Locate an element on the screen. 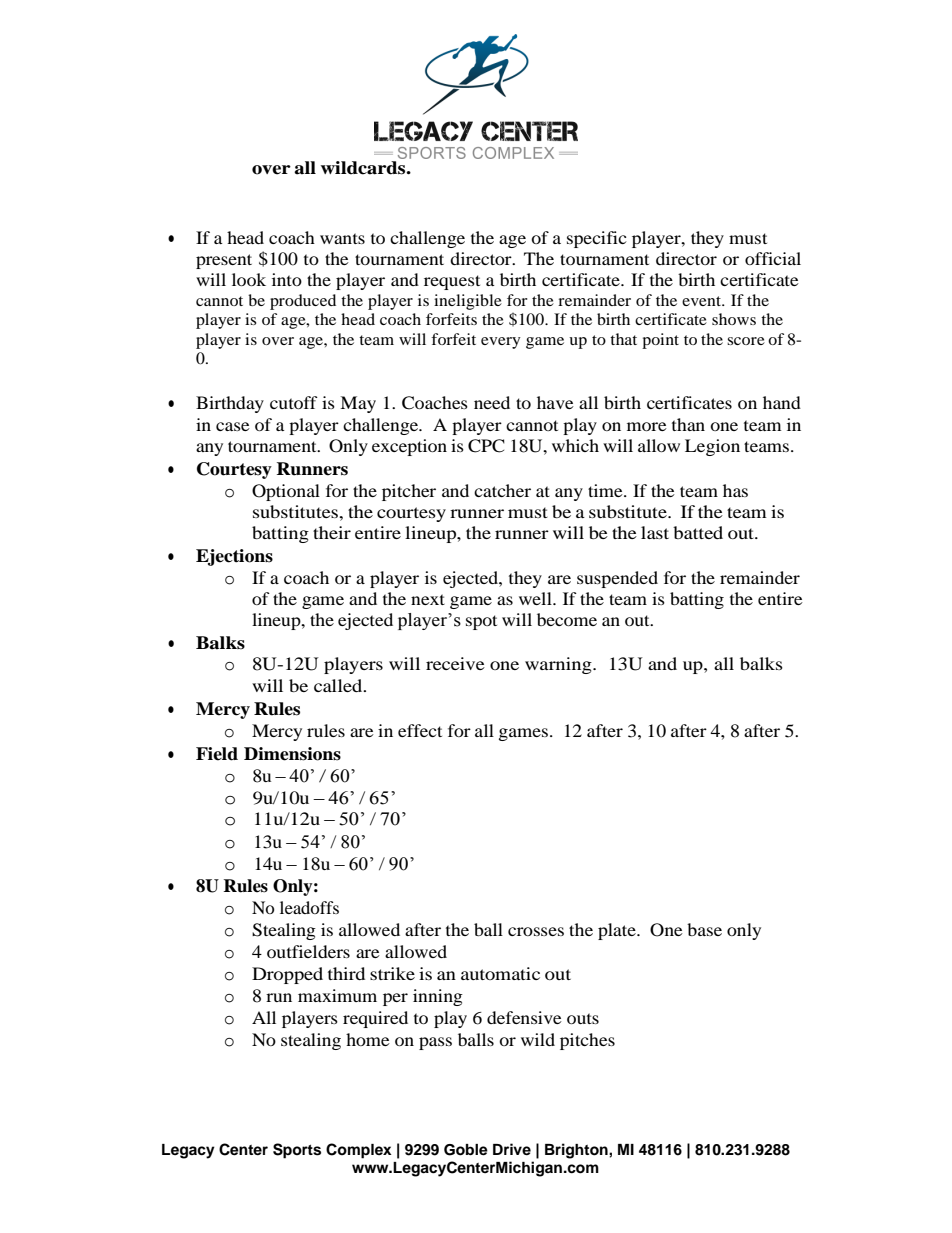 This screenshot has width=952, height=1233. has is located at coordinates (735, 490).
